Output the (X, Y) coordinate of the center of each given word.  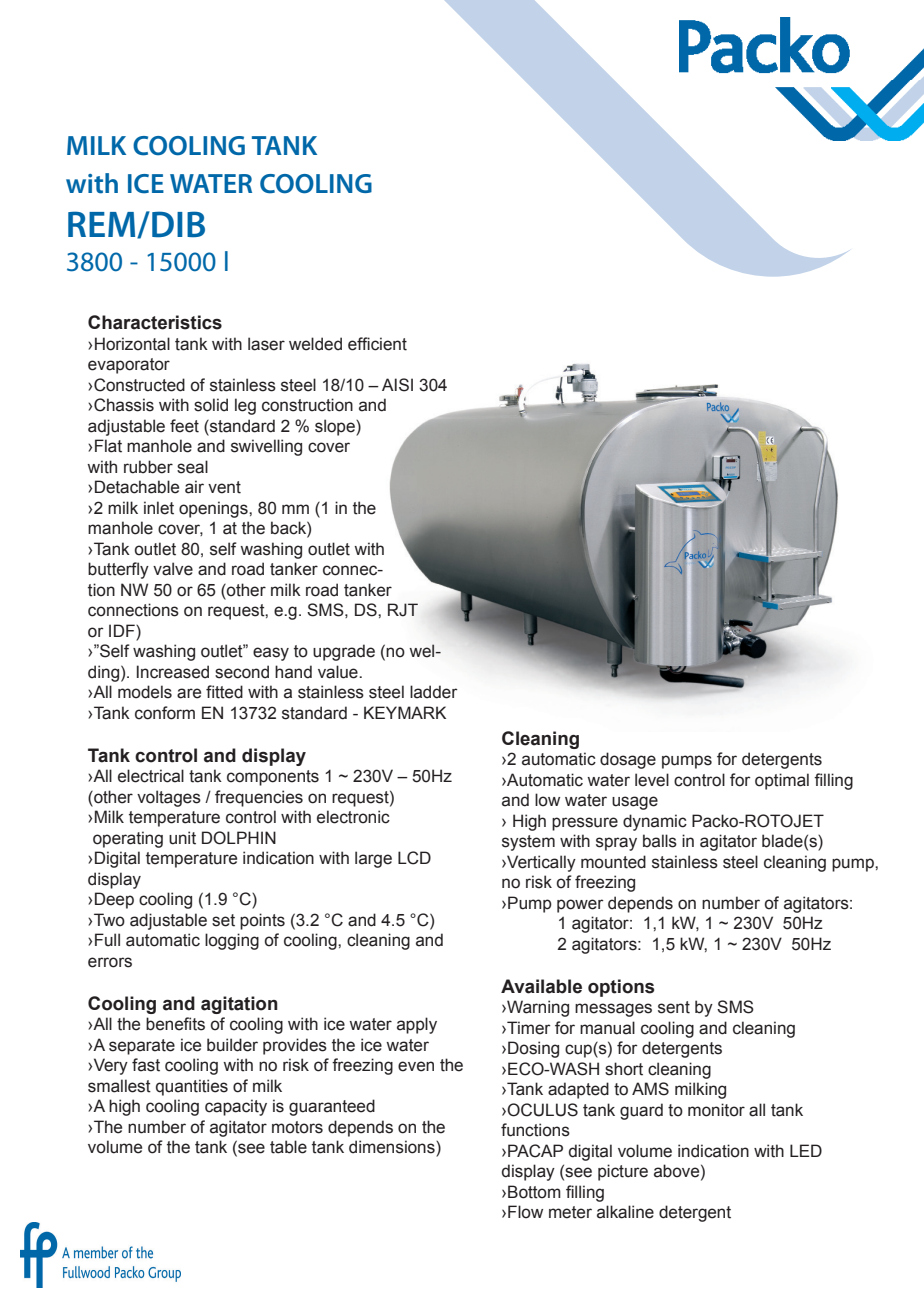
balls (660, 841)
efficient (377, 344)
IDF (123, 630)
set (223, 920)
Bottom (534, 1192)
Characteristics (155, 322)
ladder (434, 692)
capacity (236, 1107)
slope (336, 427)
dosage (628, 760)
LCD (414, 858)
